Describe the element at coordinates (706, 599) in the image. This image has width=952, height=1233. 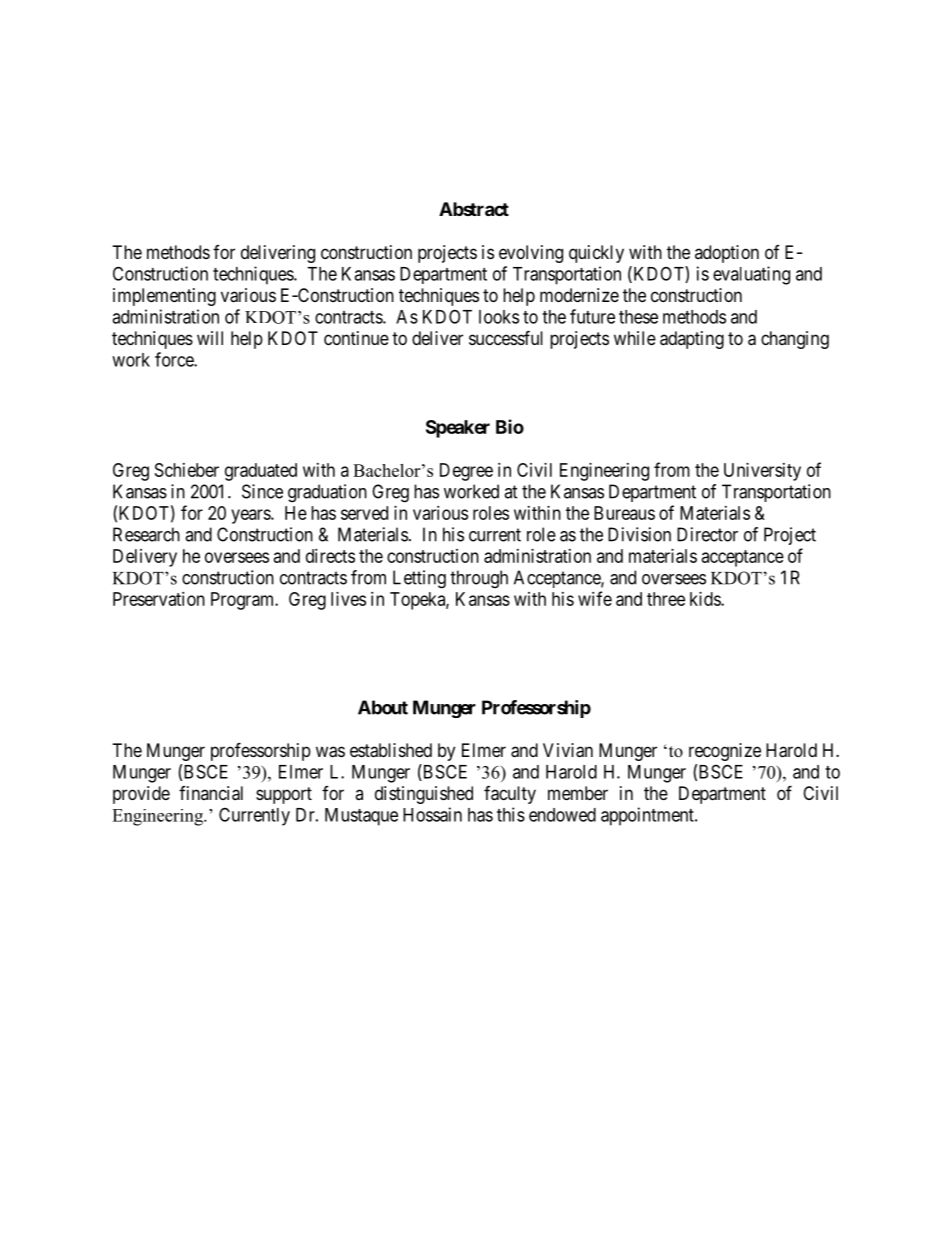
I see `kids` at that location.
